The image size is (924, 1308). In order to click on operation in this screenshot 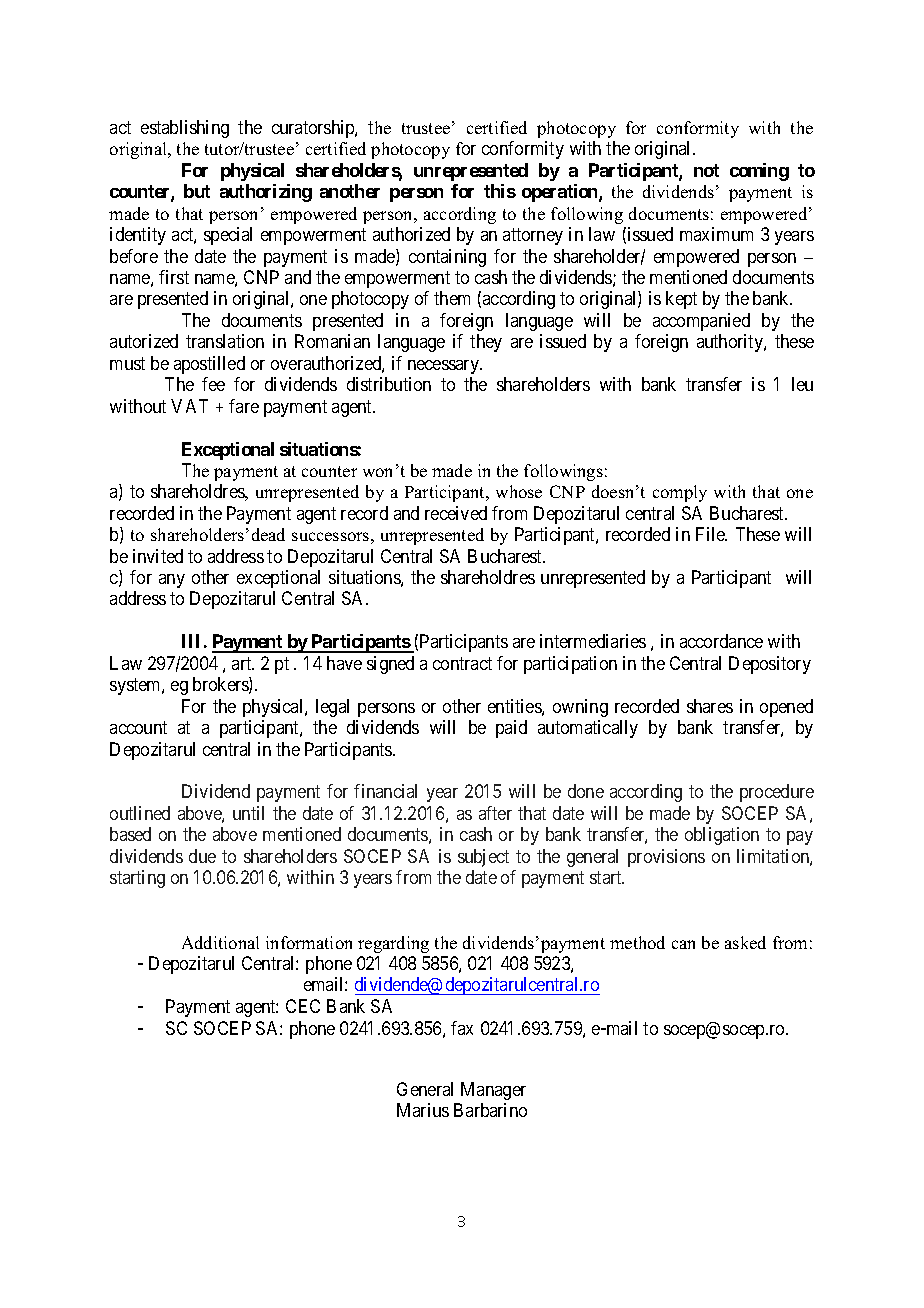, I will do `click(561, 193)`.
